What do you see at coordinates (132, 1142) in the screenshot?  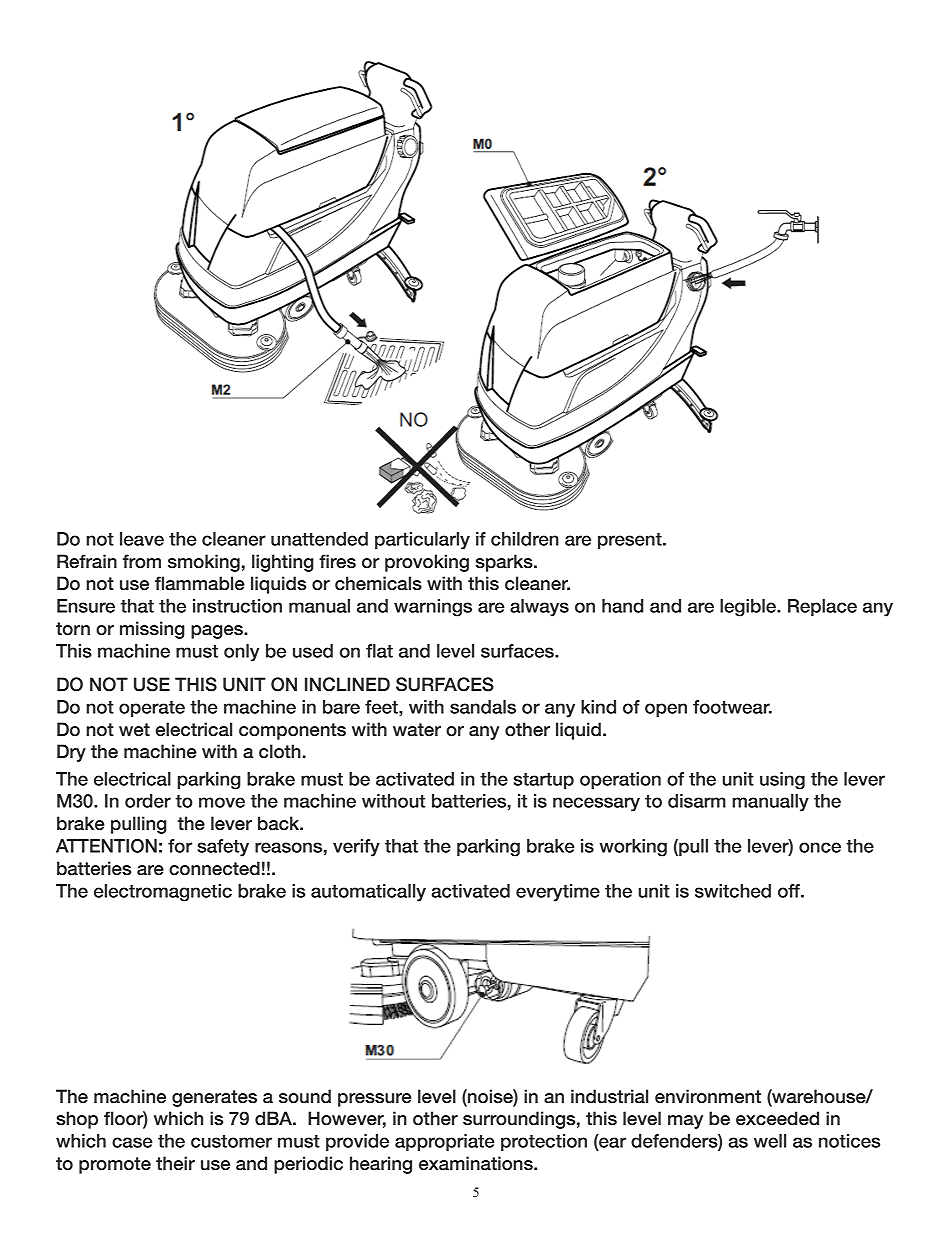 I see `case` at bounding box center [132, 1142].
